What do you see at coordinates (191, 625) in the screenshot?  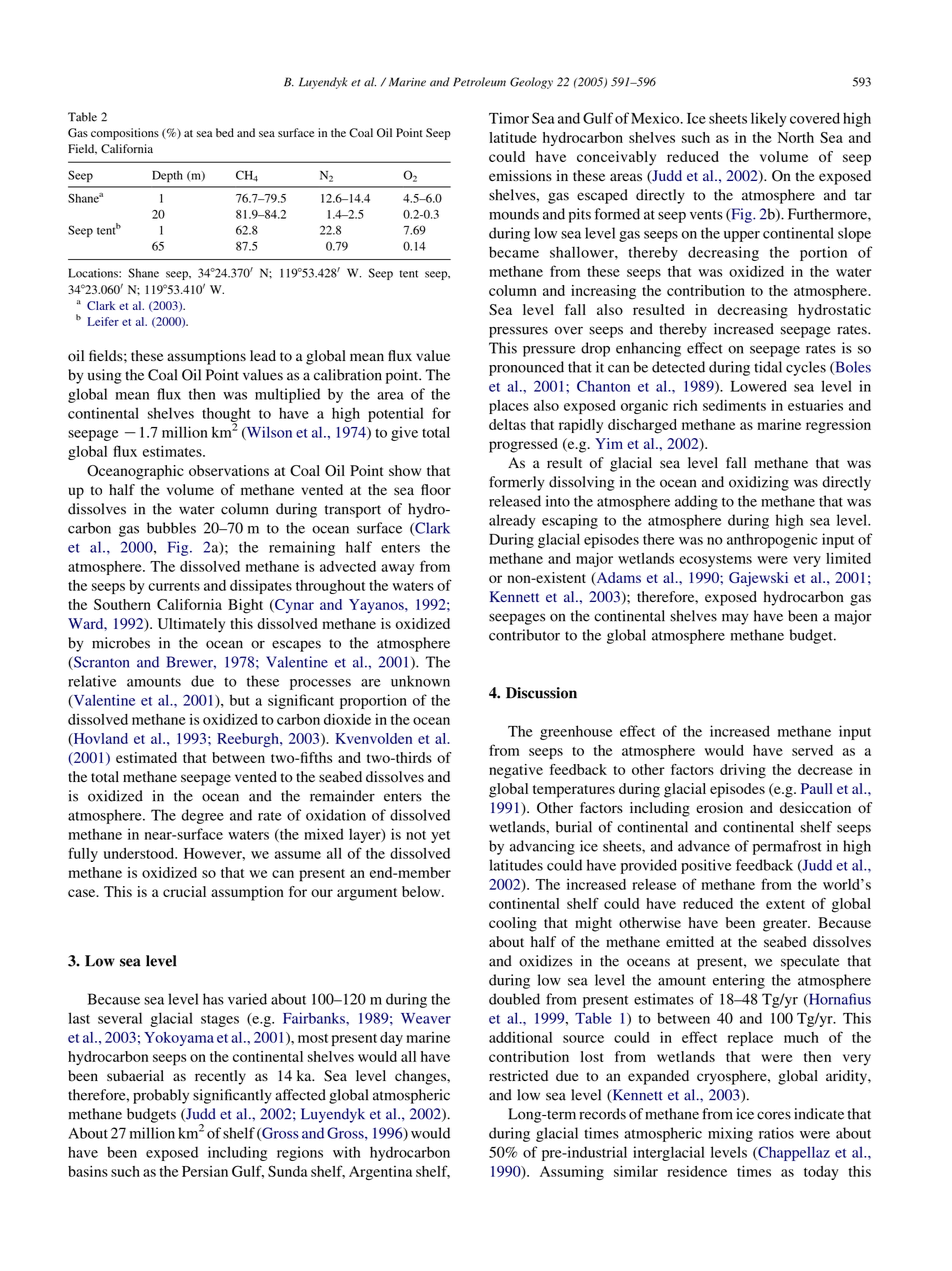 I see `Ultimately` at bounding box center [191, 625].
